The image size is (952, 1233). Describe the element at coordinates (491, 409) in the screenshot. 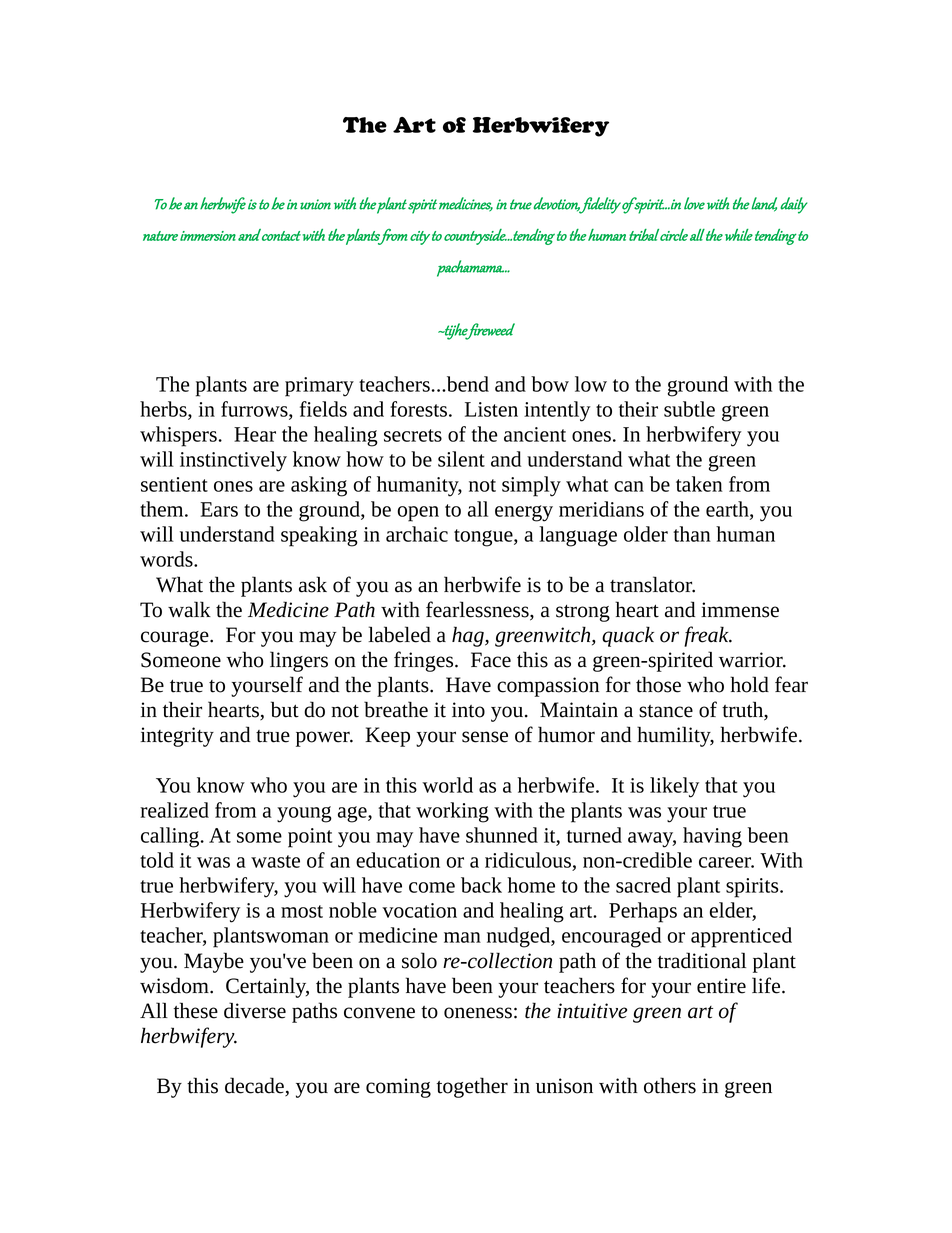

I see `Listen` at that location.
